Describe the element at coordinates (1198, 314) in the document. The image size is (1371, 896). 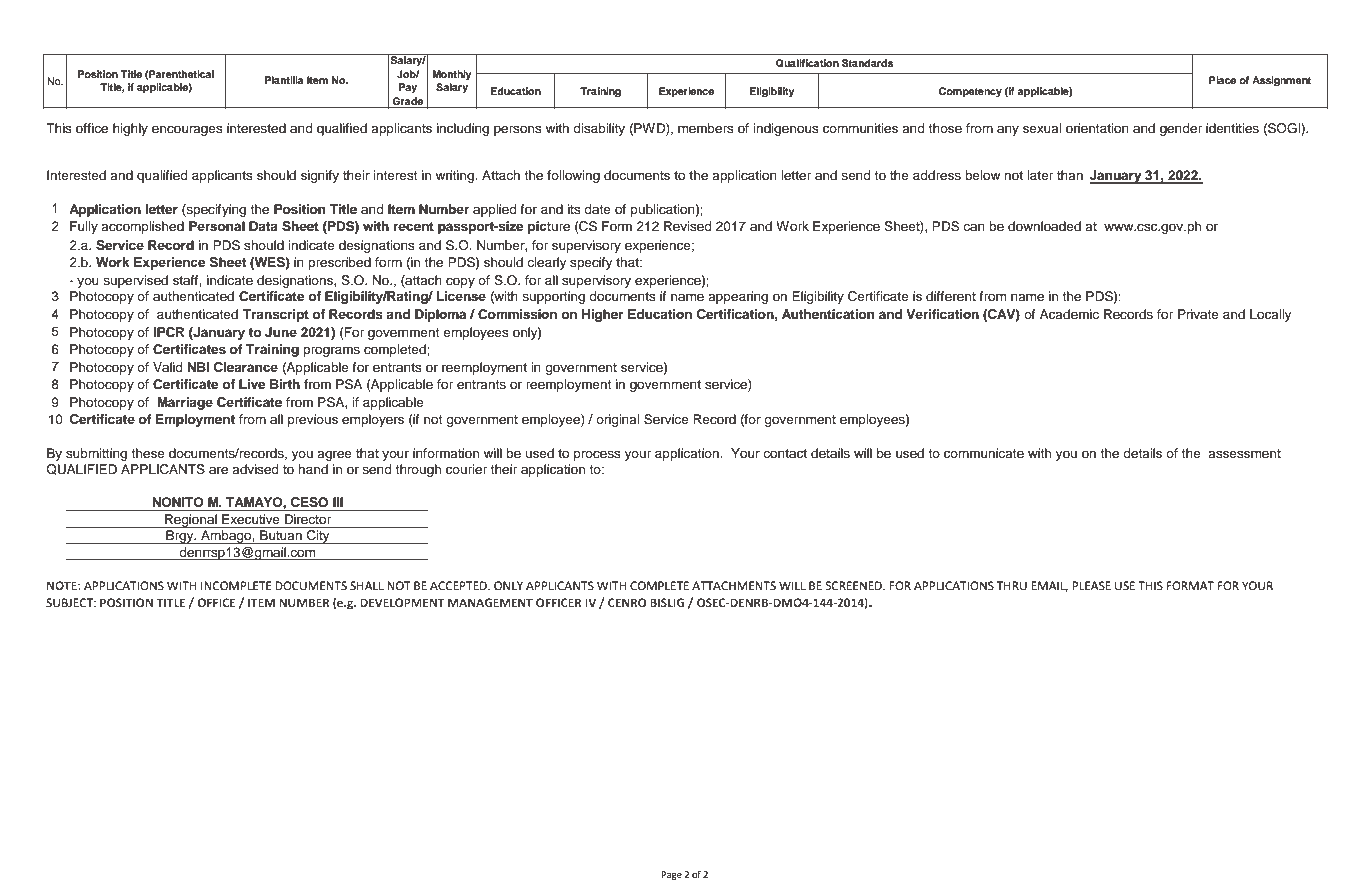
I see `Private` at that location.
